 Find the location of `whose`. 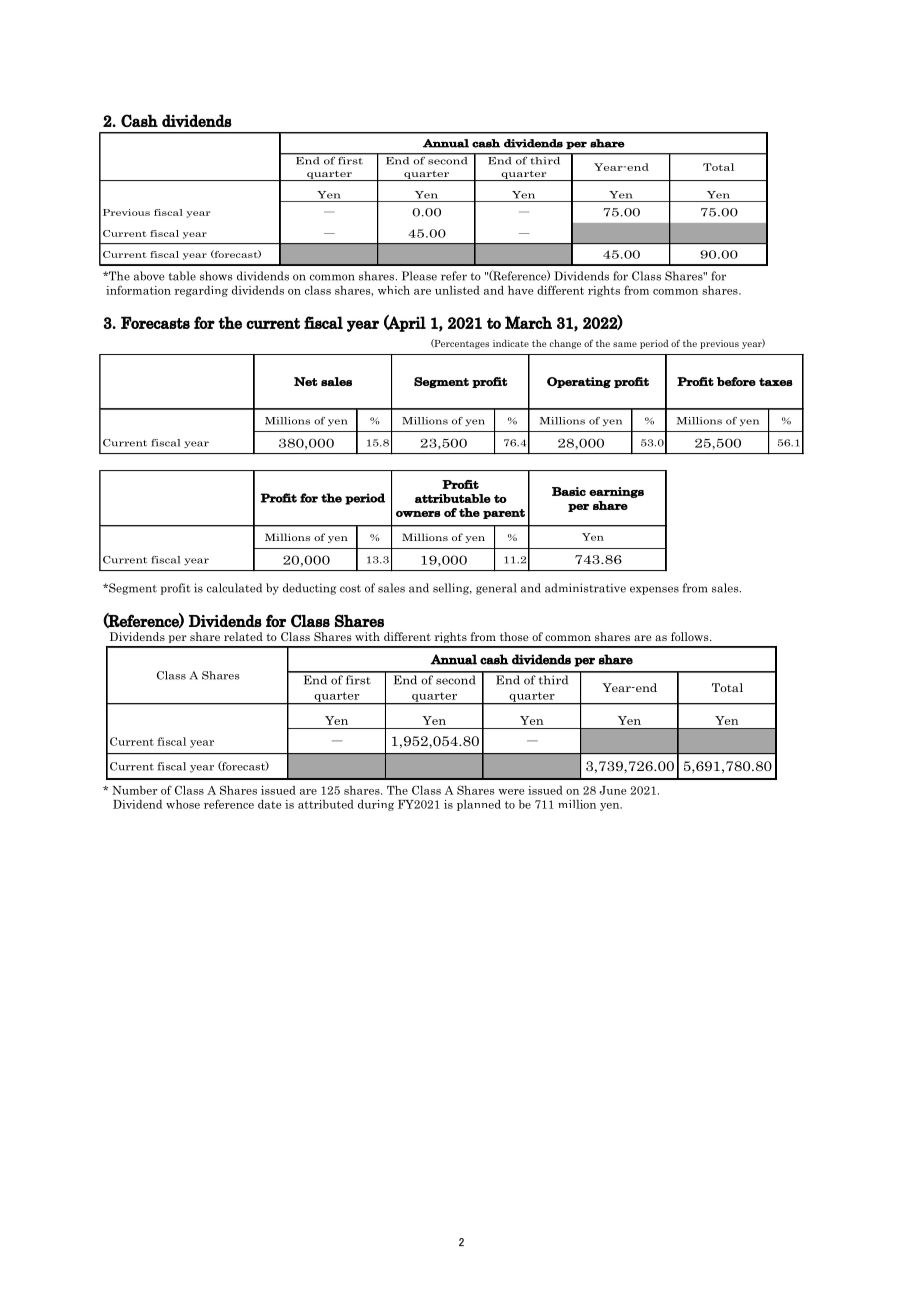

whose is located at coordinates (183, 804).
